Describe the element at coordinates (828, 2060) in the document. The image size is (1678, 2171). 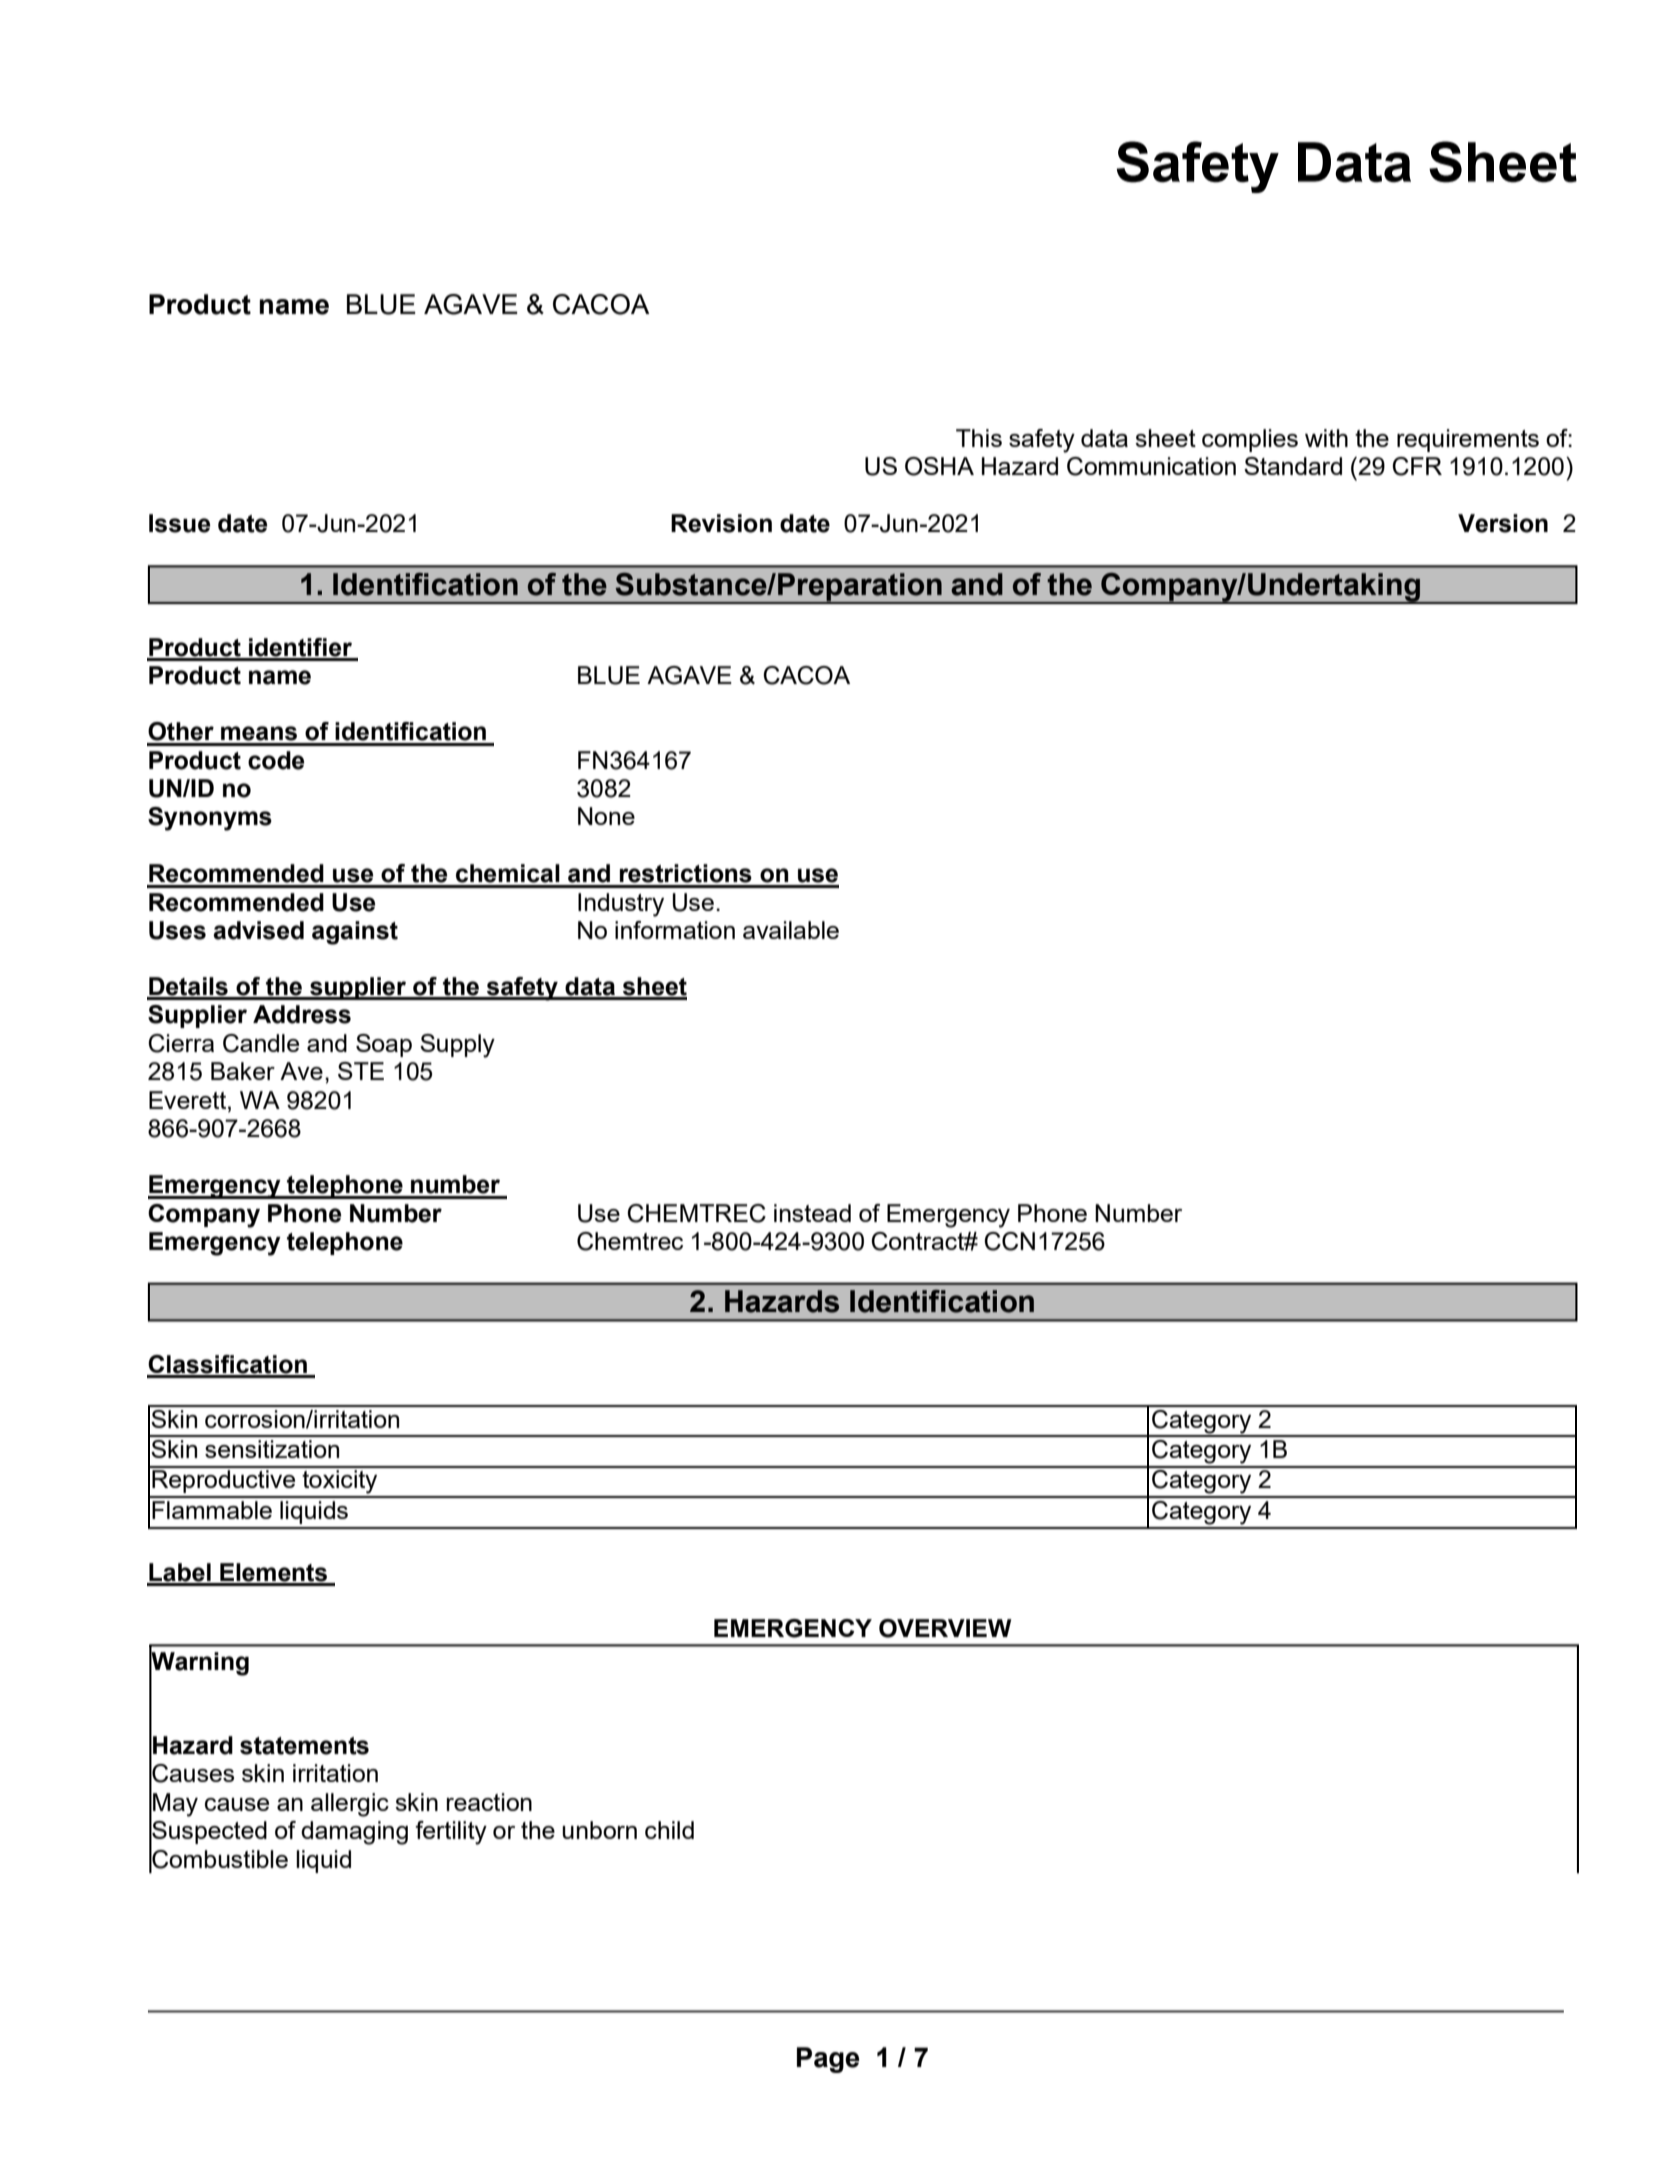
I see `Page` at that location.
